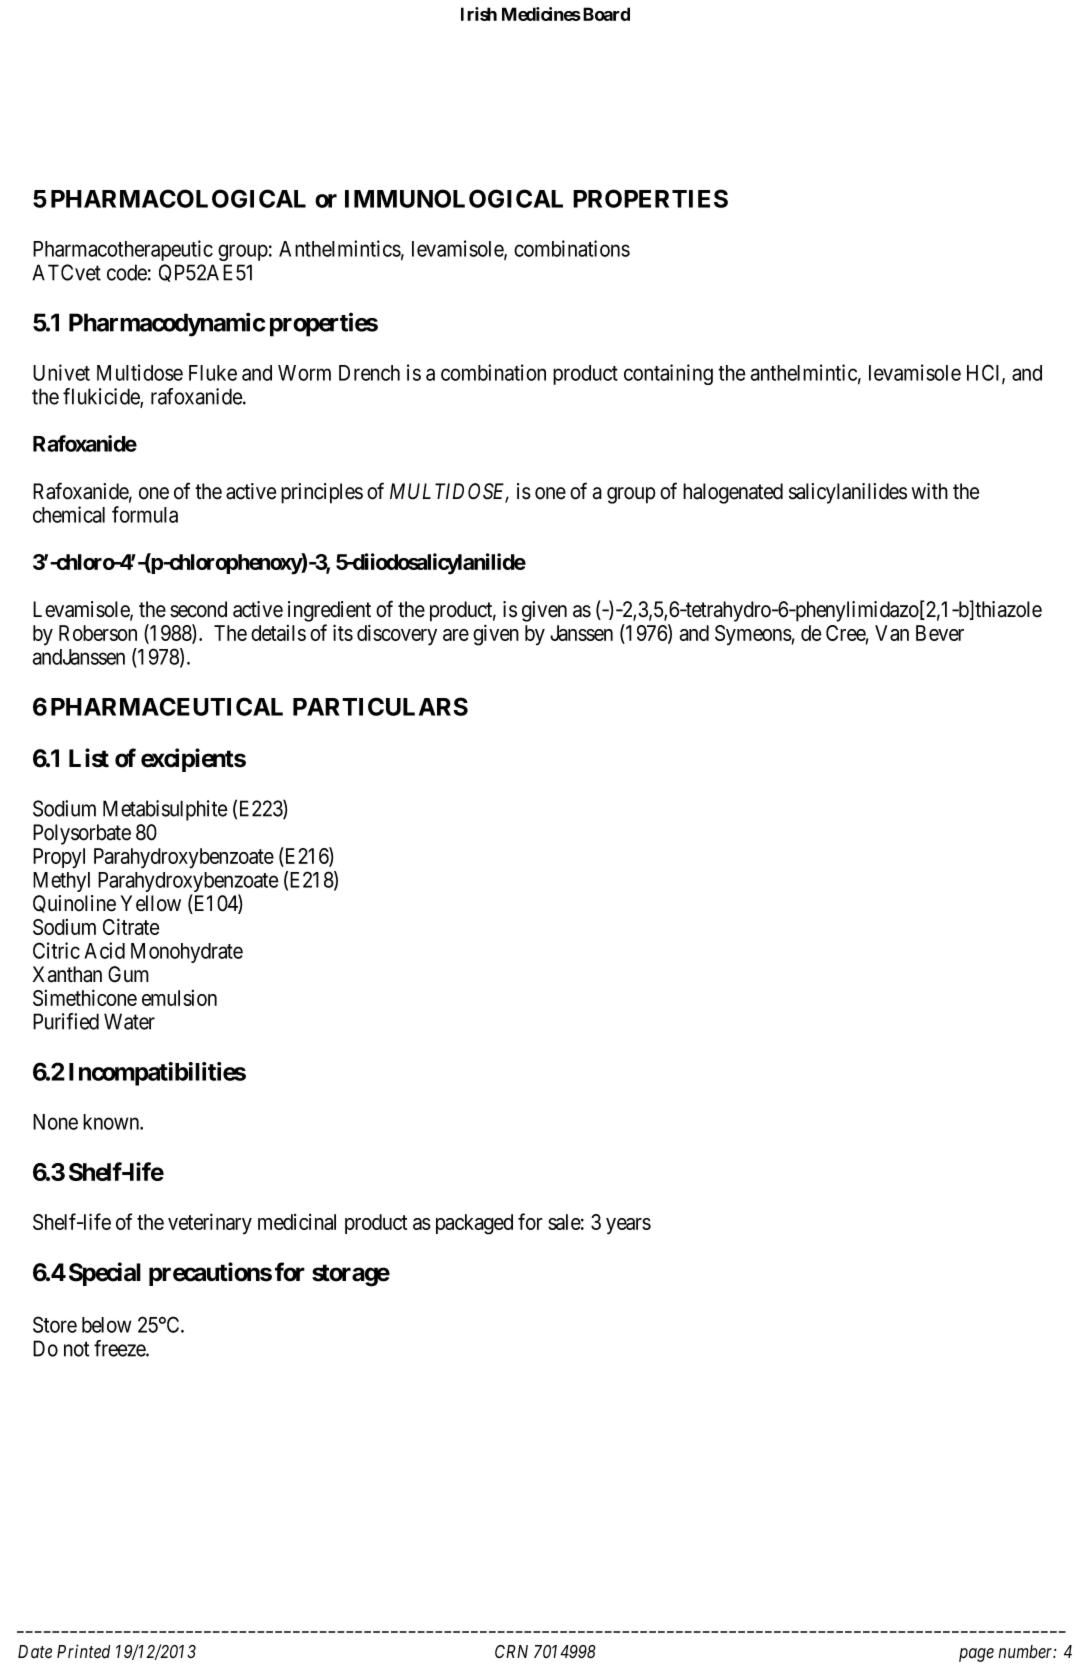  Describe the element at coordinates (628, 1226) in the screenshot. I see `years` at that location.
